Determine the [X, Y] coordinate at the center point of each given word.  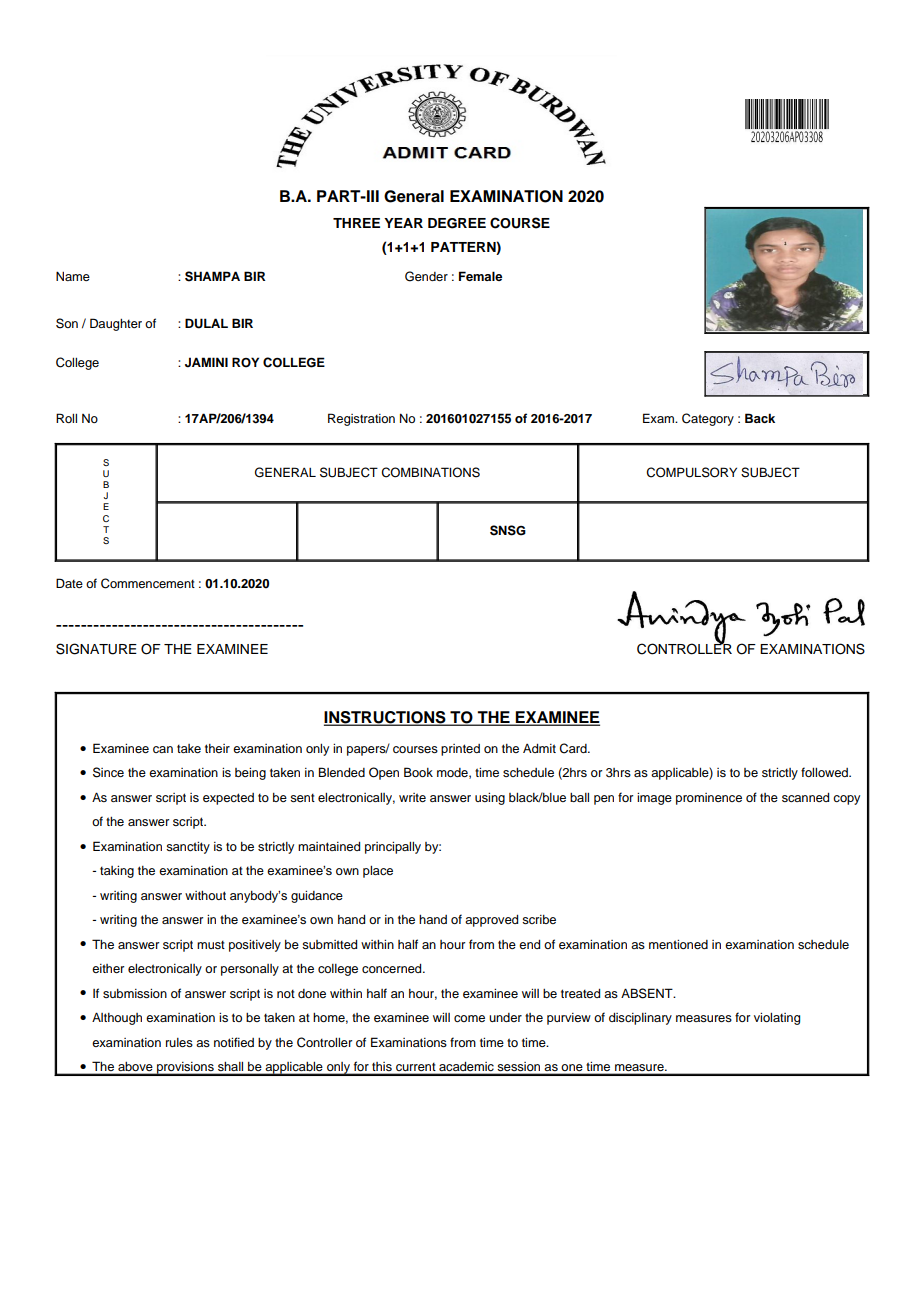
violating [777, 1019]
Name [73, 276]
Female [480, 276]
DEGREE [457, 223]
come [469, 1018]
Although [117, 1018]
